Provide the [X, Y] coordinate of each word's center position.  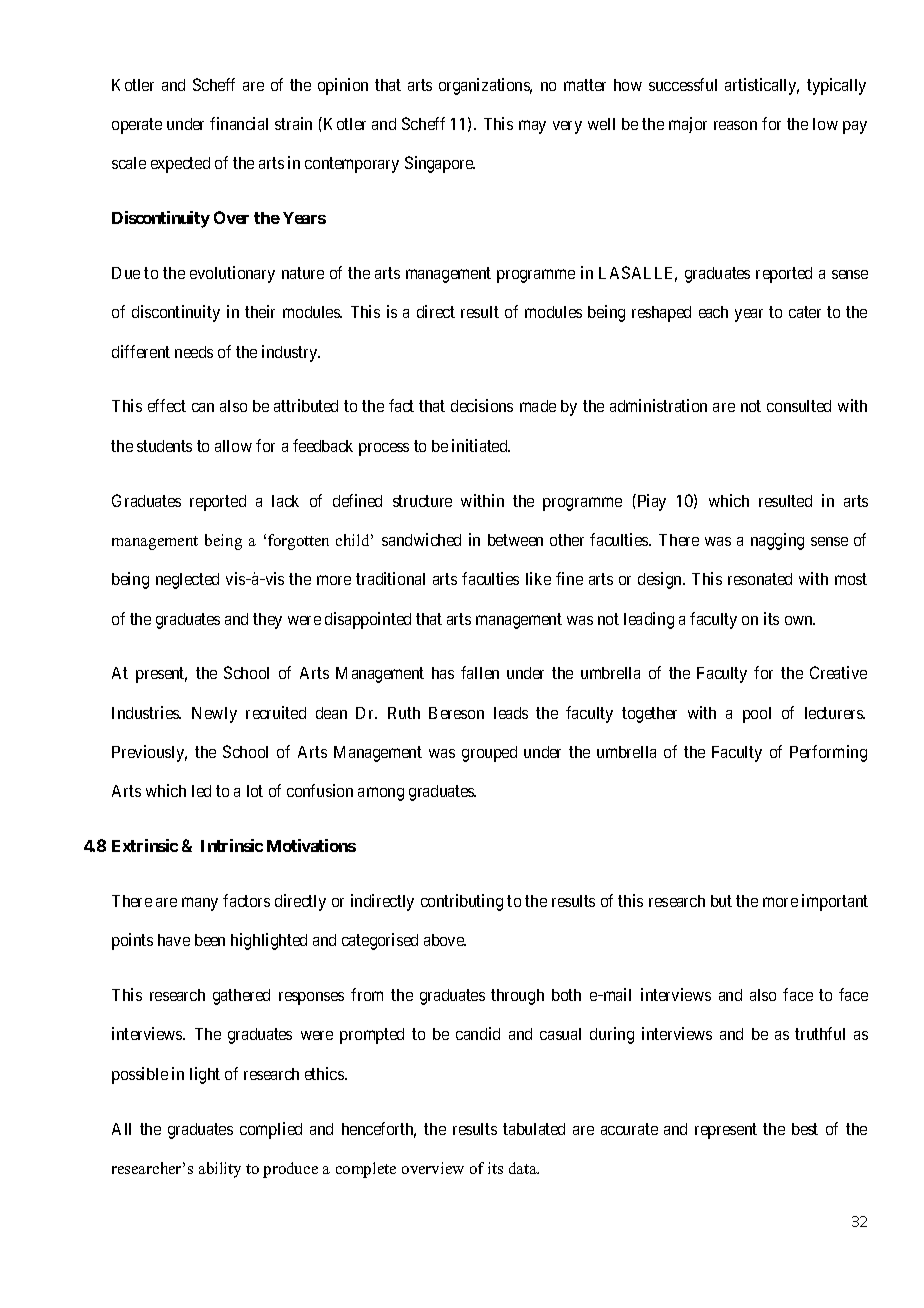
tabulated [534, 1129]
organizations [485, 86]
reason [735, 125]
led [201, 791]
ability [220, 1170]
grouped [489, 754]
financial [239, 123]
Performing [828, 753]
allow [233, 446]
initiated [481, 445]
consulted [799, 406]
